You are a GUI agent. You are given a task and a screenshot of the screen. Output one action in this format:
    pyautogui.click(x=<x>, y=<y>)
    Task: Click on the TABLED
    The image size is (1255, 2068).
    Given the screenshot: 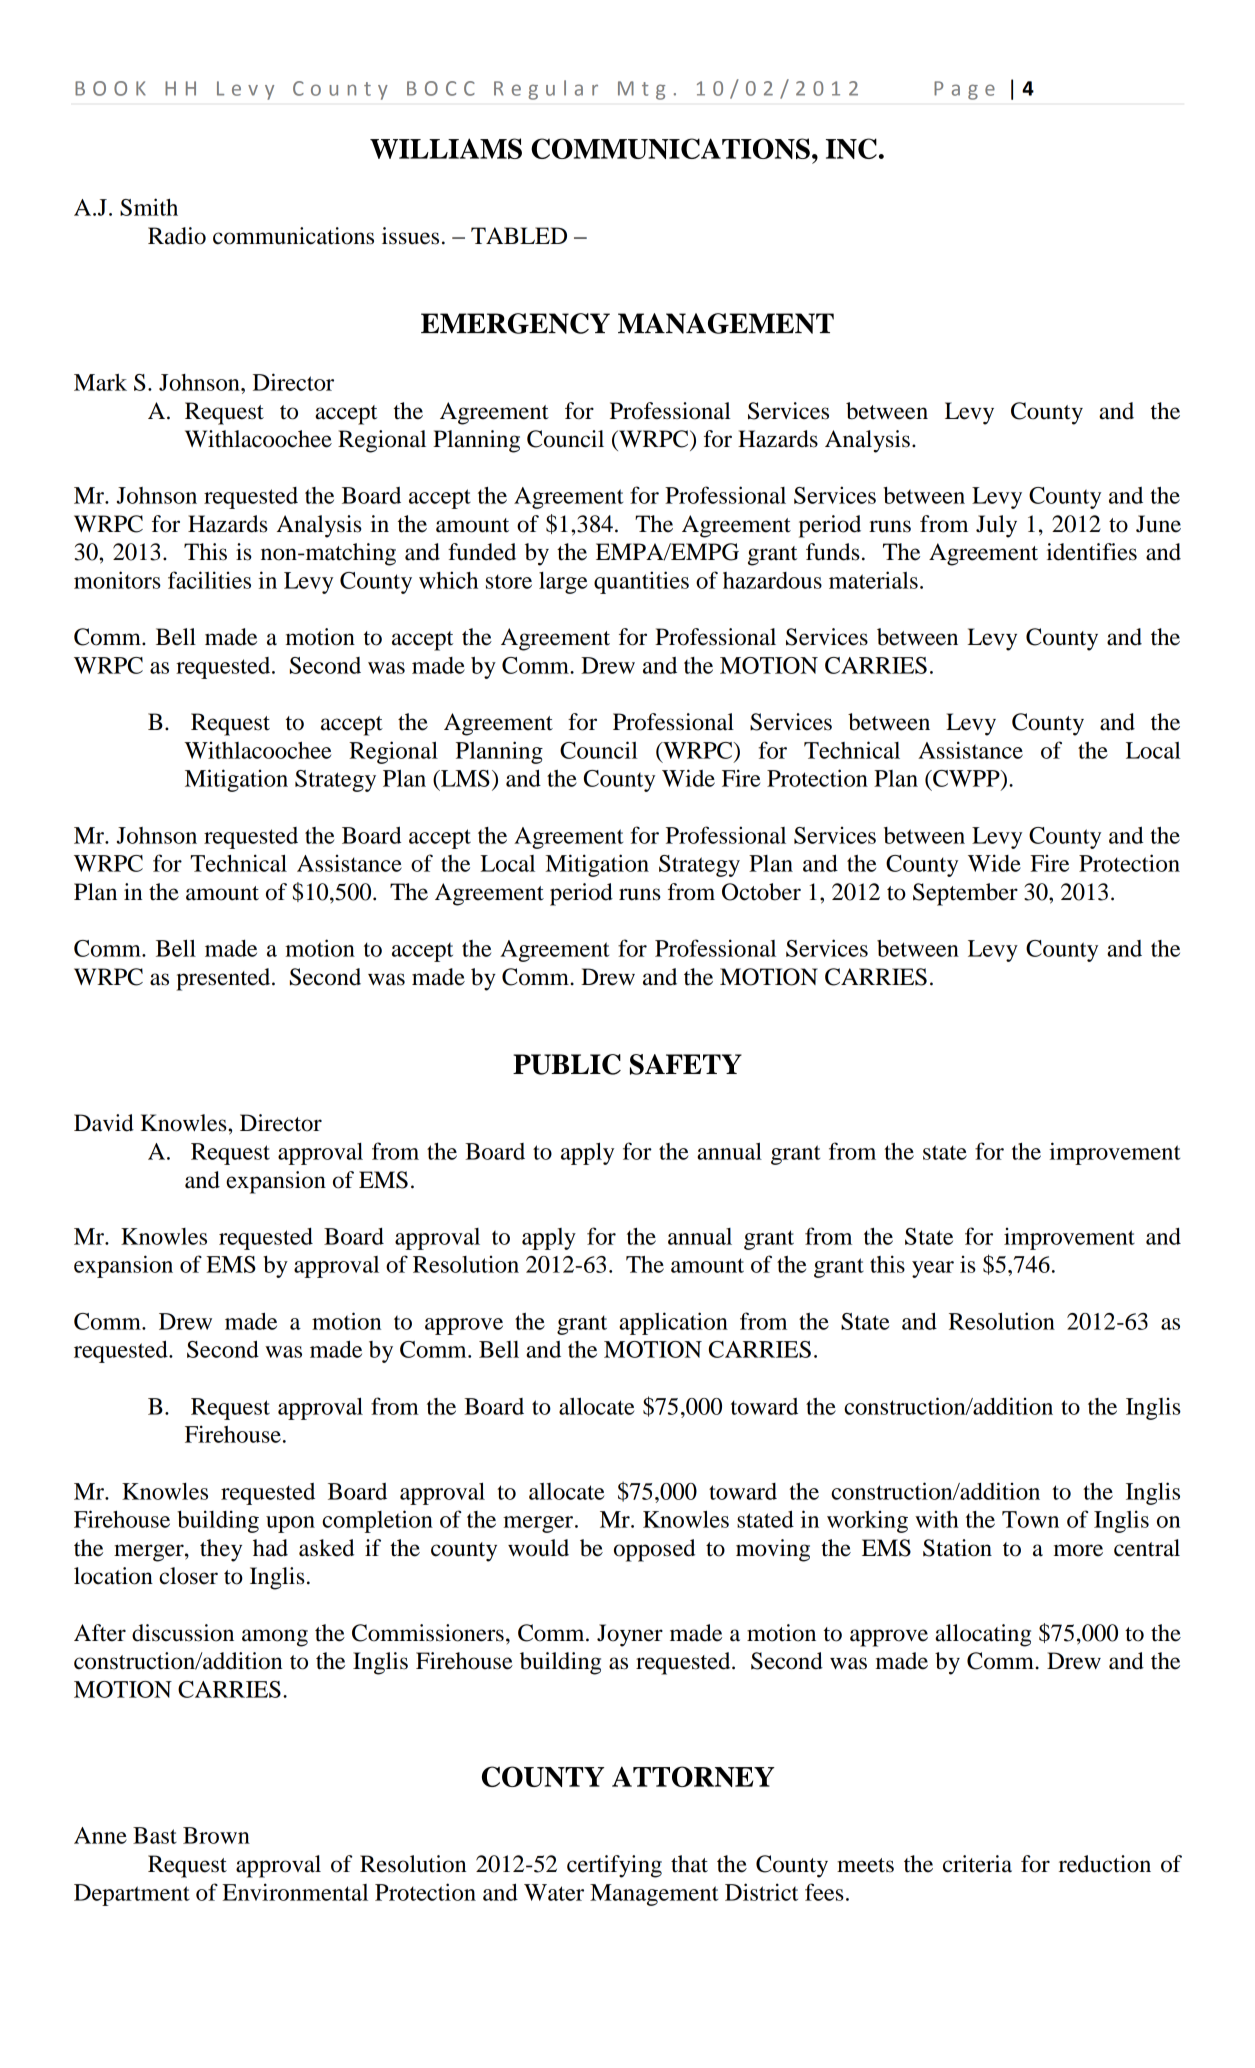 What is the action you would take?
    pyautogui.click(x=519, y=235)
